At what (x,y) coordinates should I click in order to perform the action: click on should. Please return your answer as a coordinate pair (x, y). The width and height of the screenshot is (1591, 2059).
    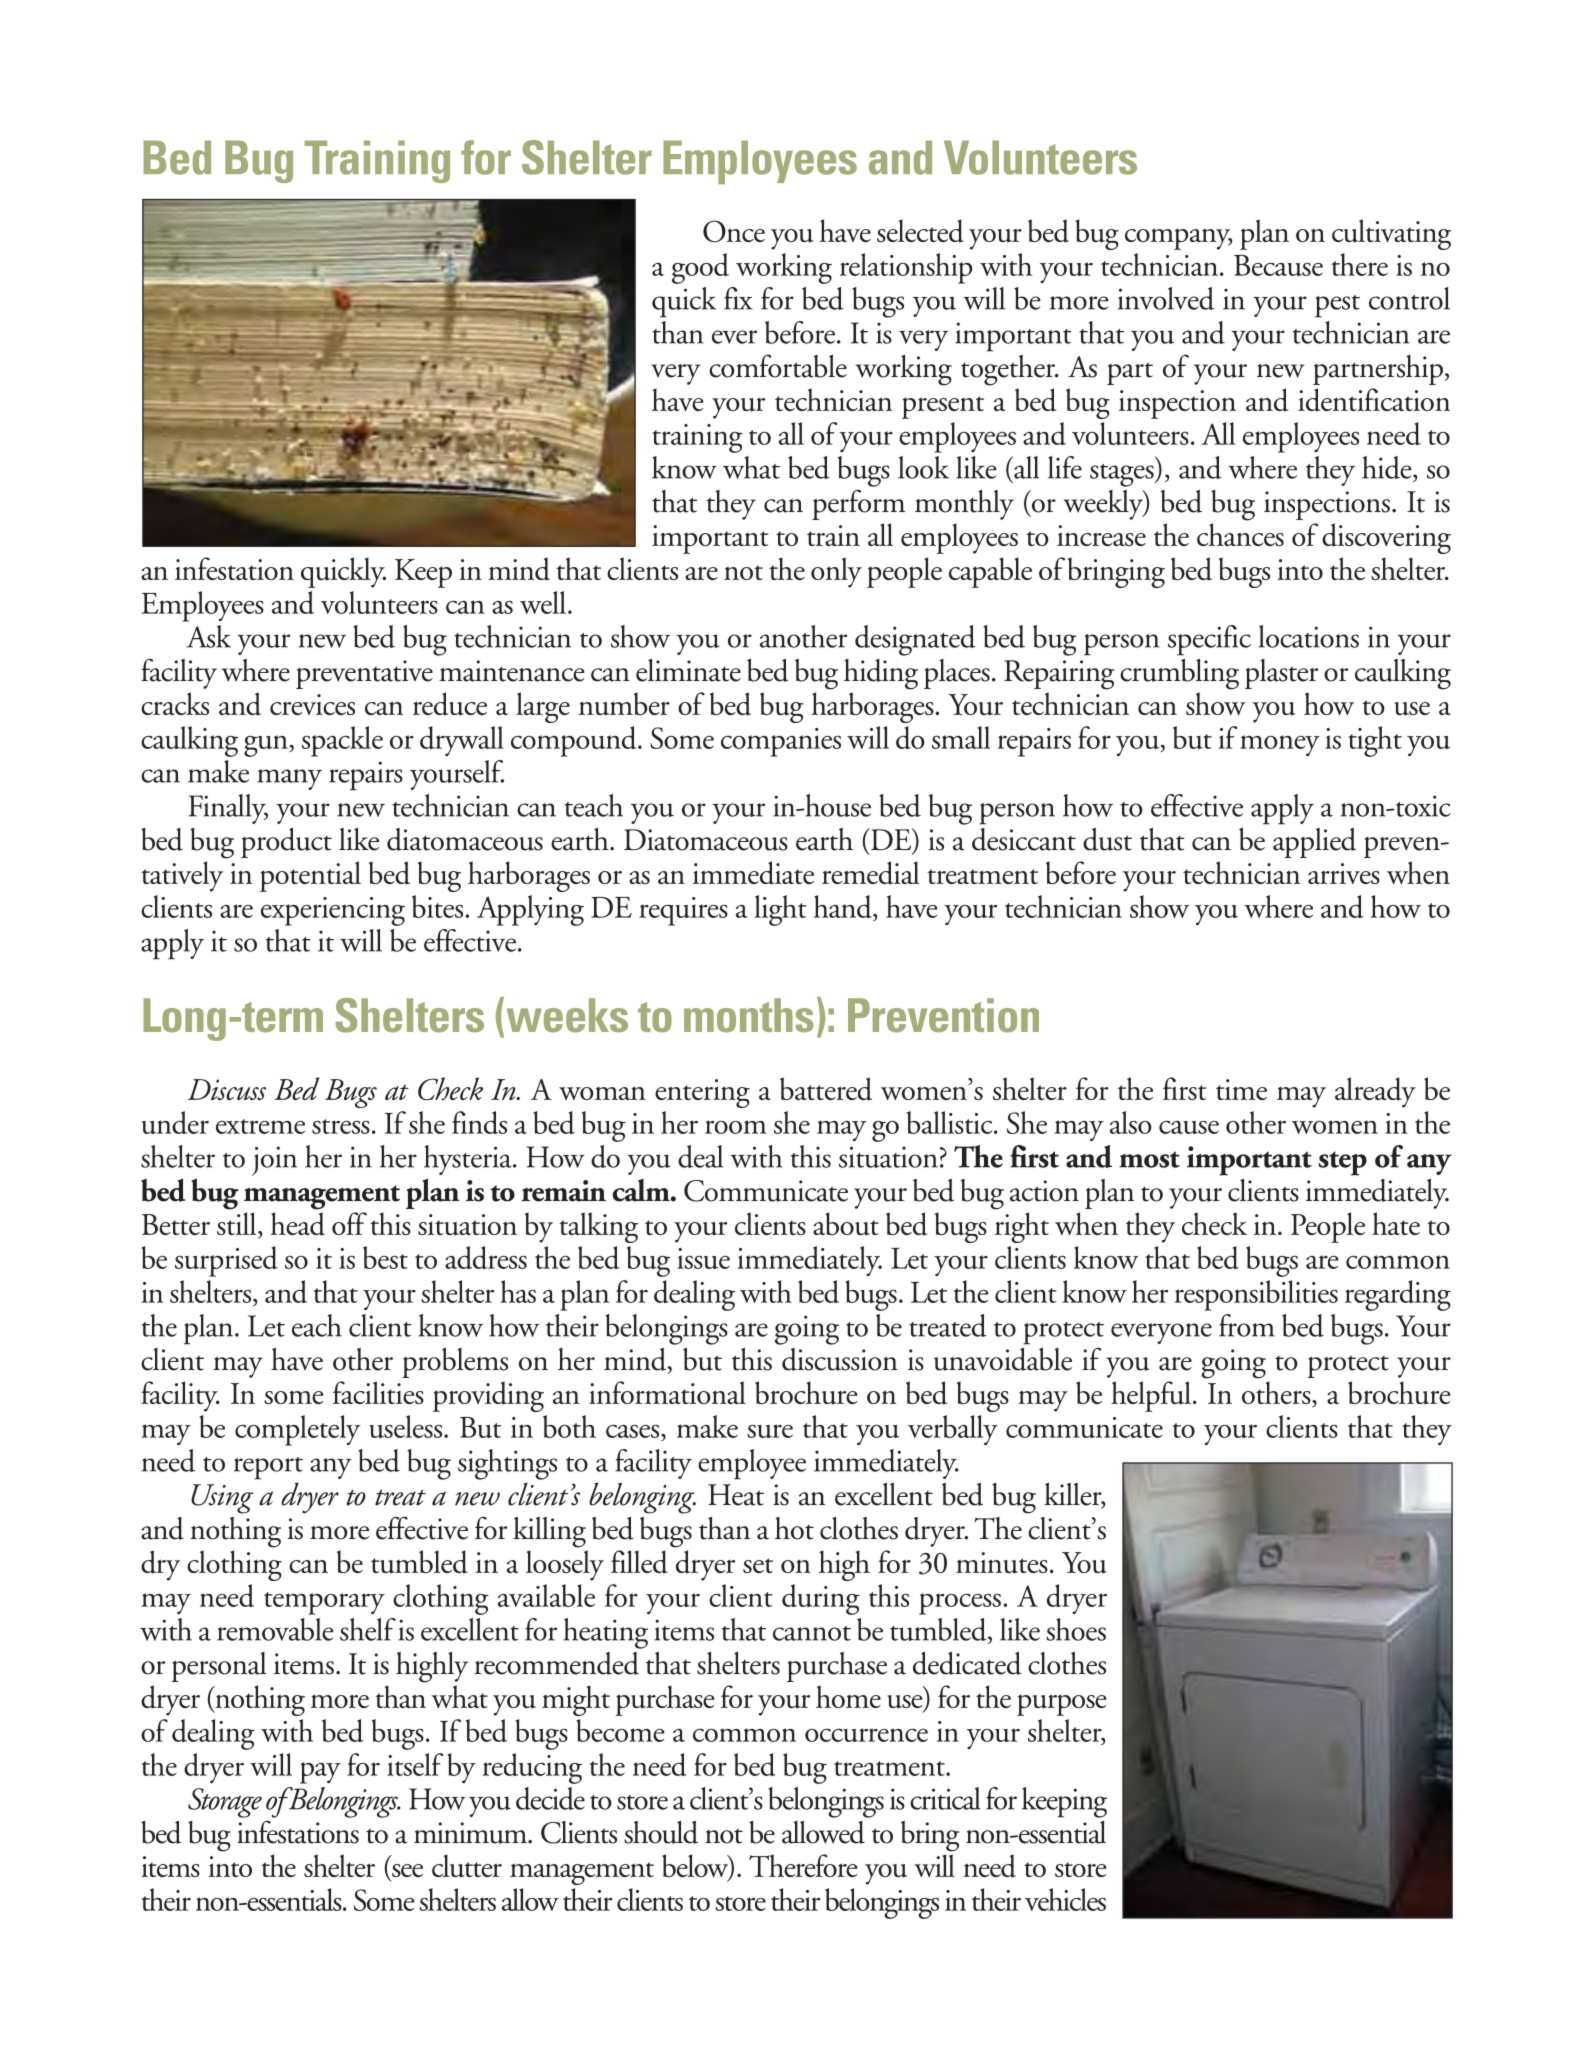
    Looking at the image, I should click on (661, 1832).
